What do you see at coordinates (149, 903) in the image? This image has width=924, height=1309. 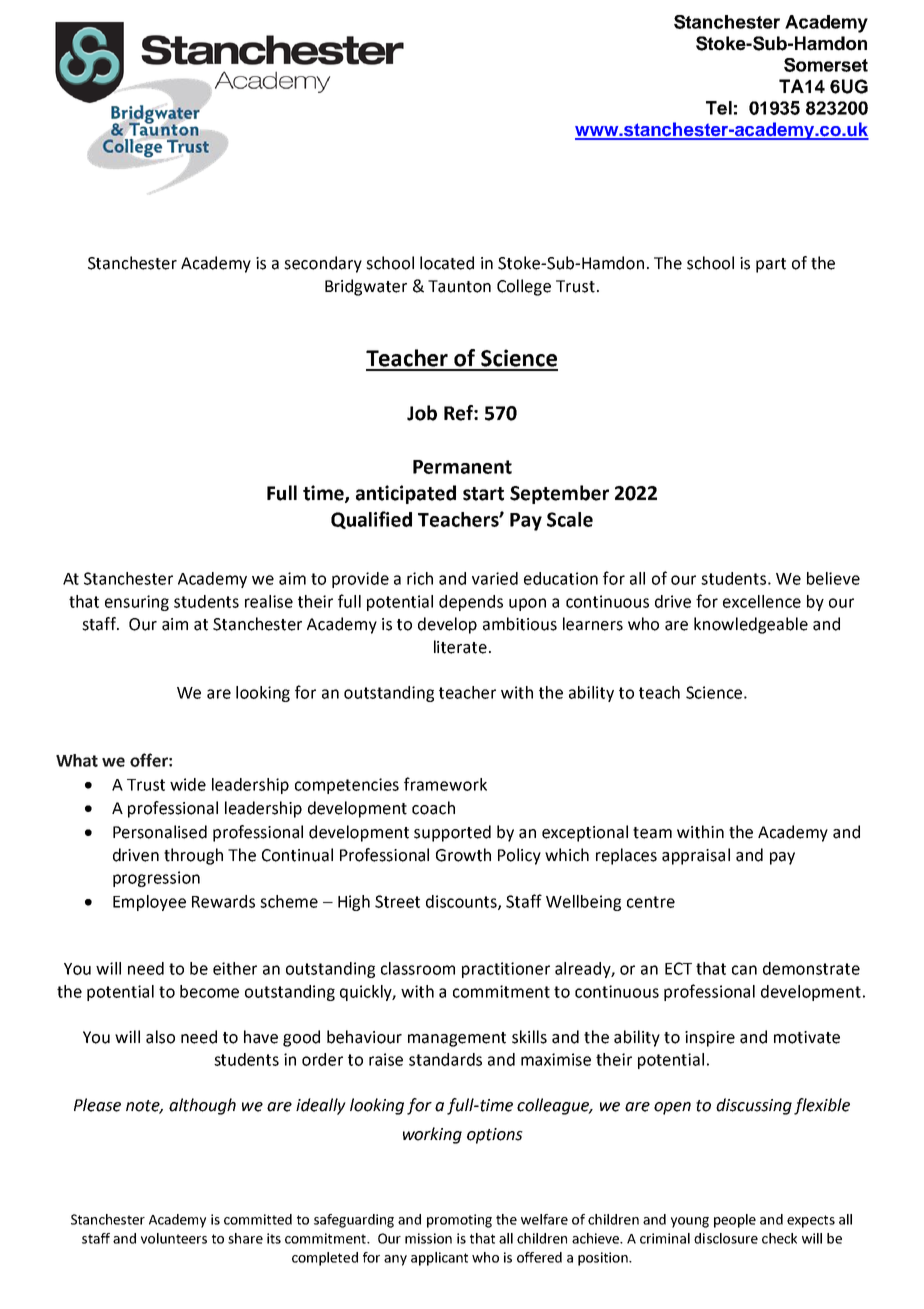 I see `Employee` at bounding box center [149, 903].
